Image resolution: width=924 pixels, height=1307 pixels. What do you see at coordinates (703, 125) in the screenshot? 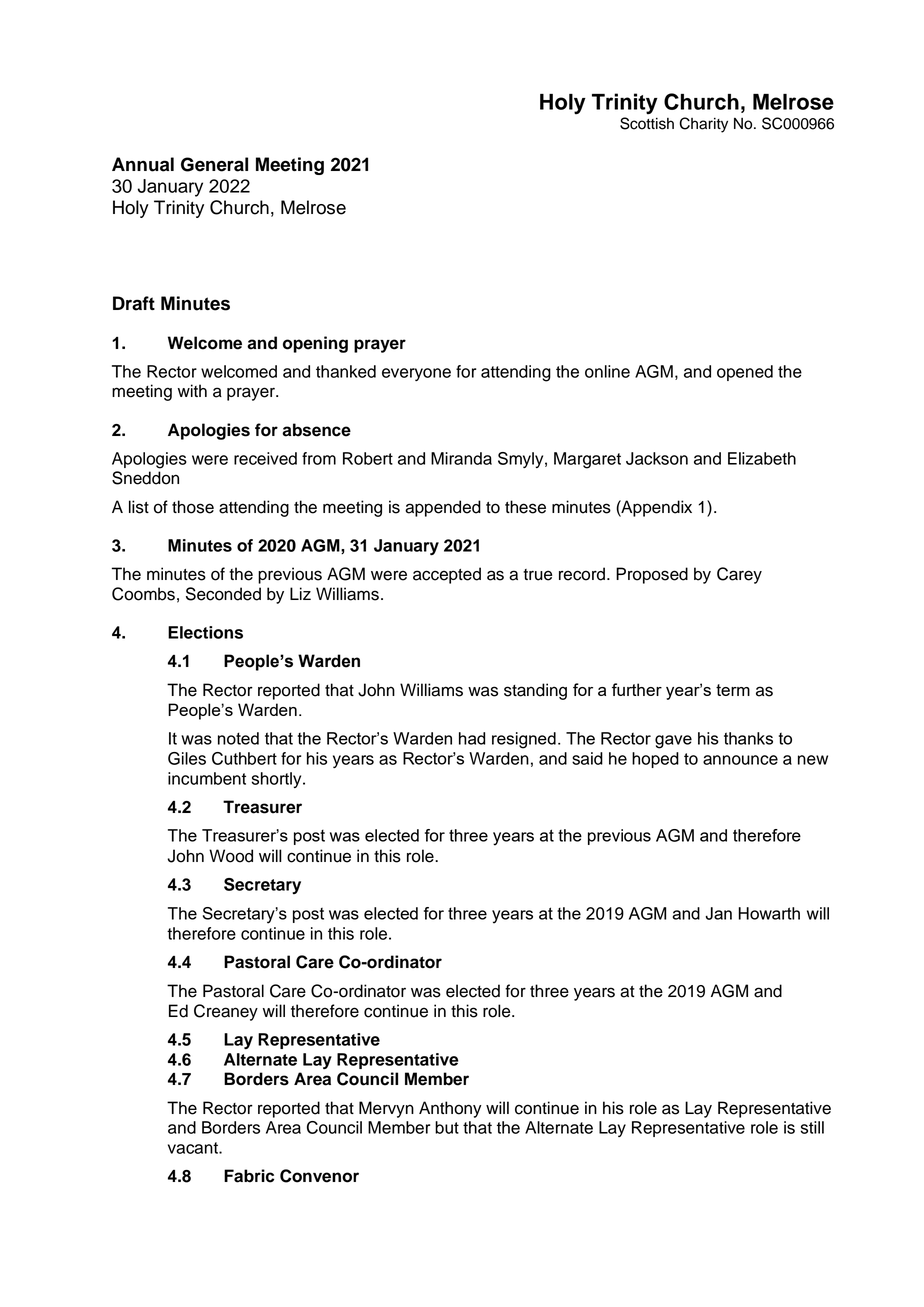
I see `Charity` at bounding box center [703, 125].
